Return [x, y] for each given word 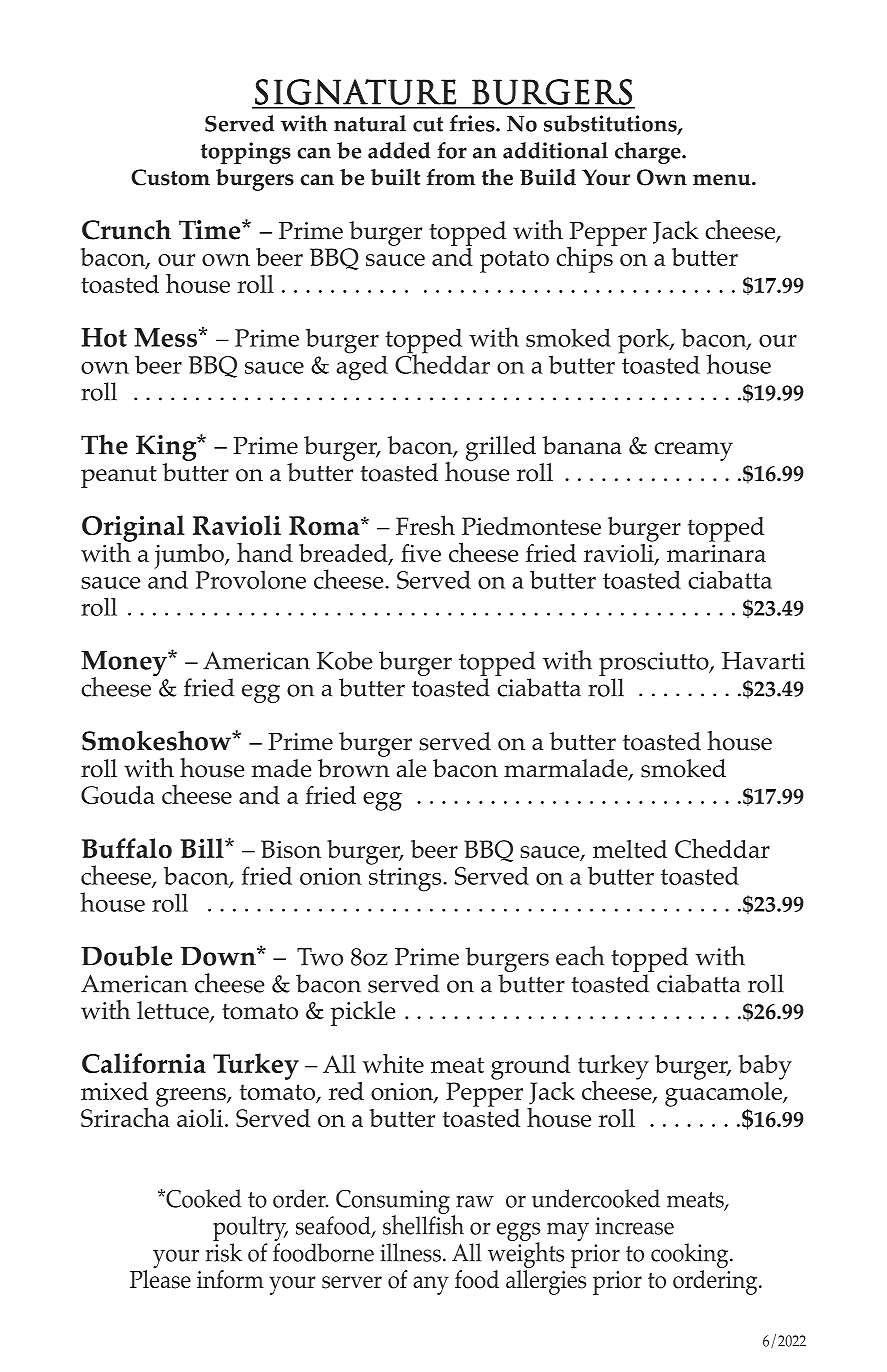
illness [410, 1252]
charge [649, 153]
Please [160, 1278]
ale [411, 768]
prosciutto [655, 665]
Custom [170, 177]
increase [634, 1226]
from [451, 177]
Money [125, 665]
